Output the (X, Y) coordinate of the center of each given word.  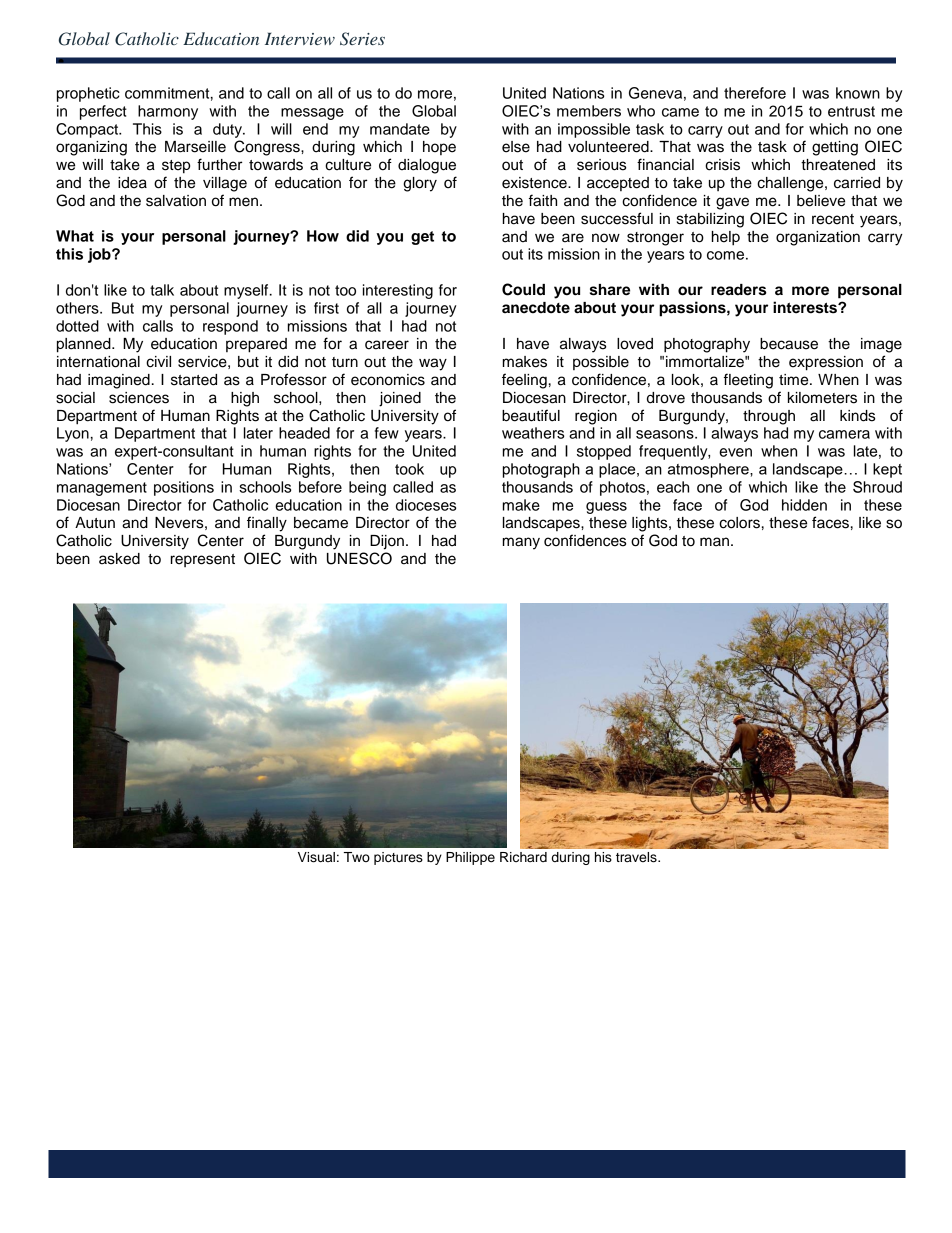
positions (184, 488)
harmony (168, 112)
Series (362, 39)
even (735, 452)
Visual (316, 857)
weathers (533, 433)
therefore (755, 93)
